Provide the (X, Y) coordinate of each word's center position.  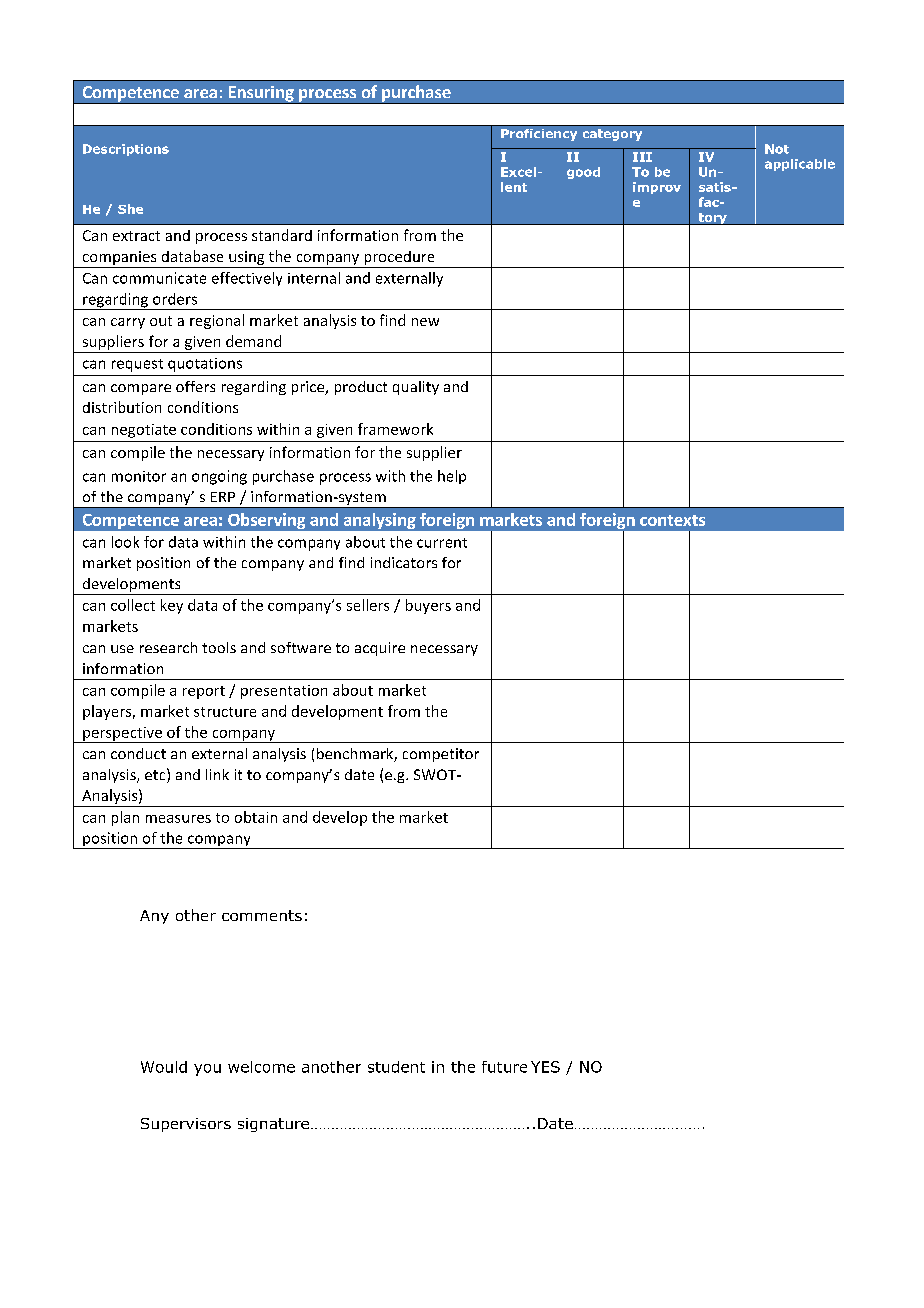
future (504, 1067)
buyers (428, 606)
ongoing (219, 477)
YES (545, 1067)
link (217, 774)
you (207, 1070)
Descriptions (126, 150)
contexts (672, 520)
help (452, 477)
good (583, 173)
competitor (441, 755)
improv (657, 188)
